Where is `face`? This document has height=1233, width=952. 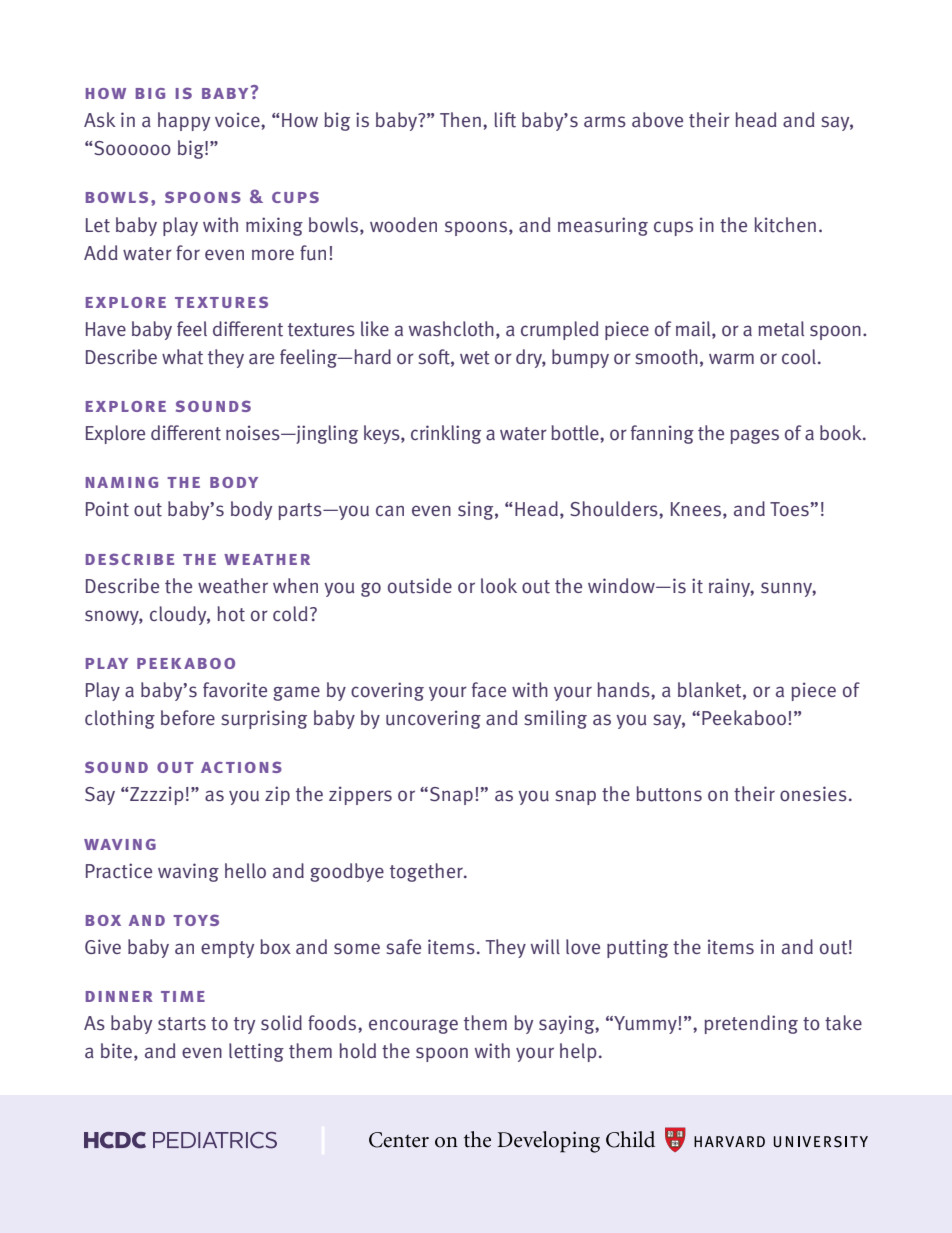 face is located at coordinates (489, 689).
